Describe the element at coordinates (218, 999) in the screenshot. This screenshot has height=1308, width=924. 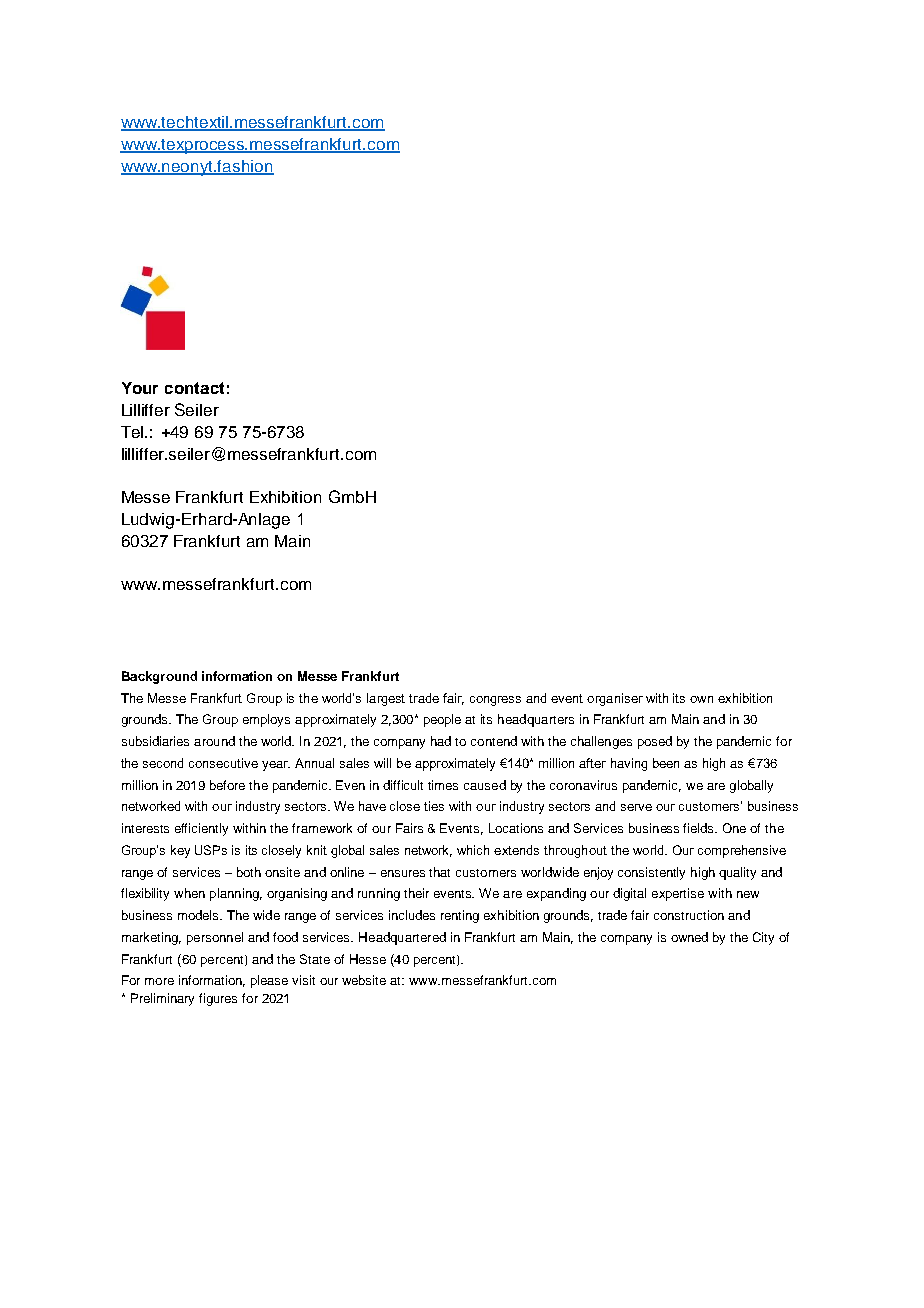
I see `figures` at that location.
